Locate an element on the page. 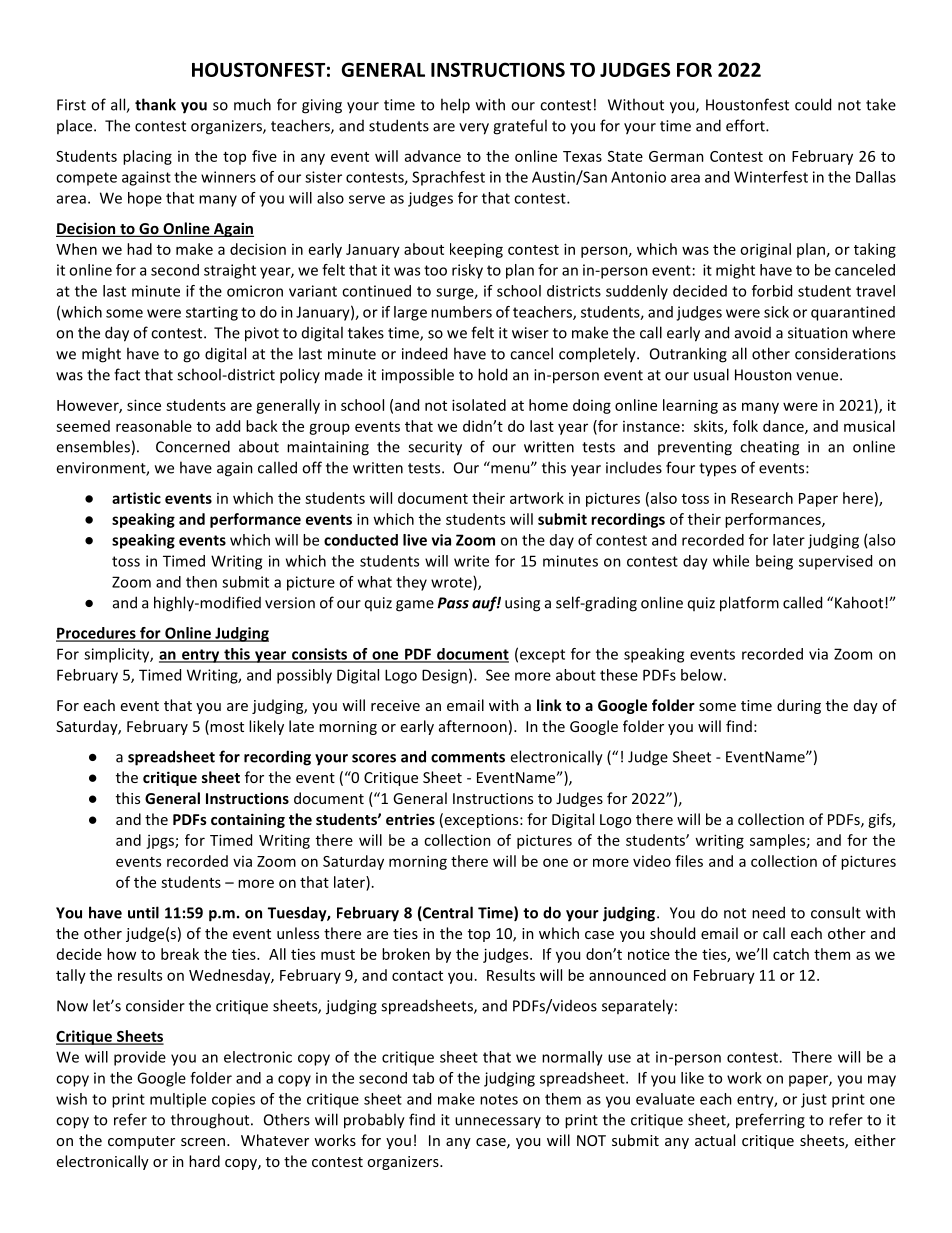  need is located at coordinates (768, 912).
